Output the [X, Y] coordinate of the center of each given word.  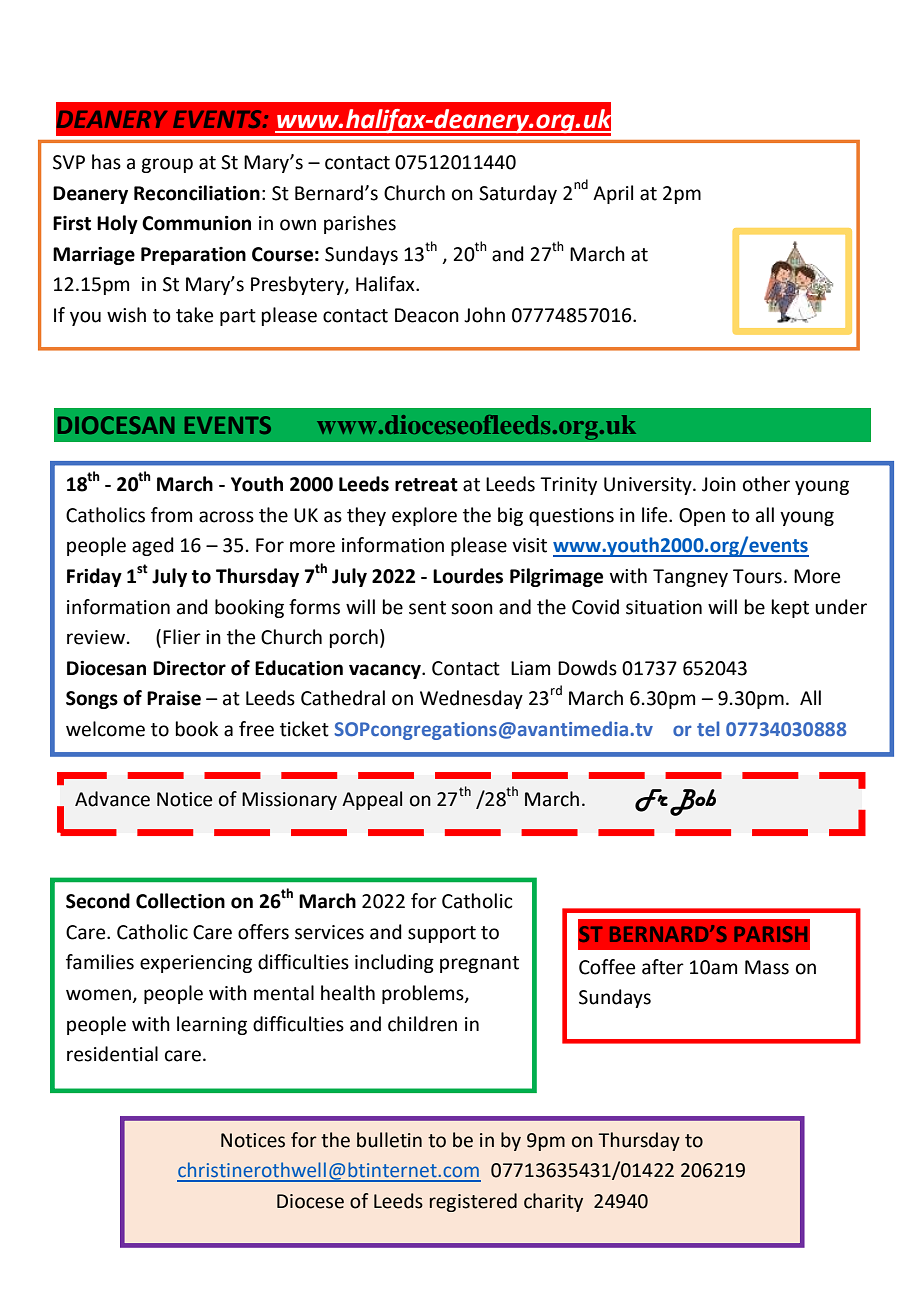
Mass [767, 967]
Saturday [518, 194]
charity [553, 1202]
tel [708, 728]
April [613, 194]
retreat [426, 485]
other [766, 484]
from [171, 515]
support [442, 934]
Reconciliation [197, 193]
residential [112, 1054]
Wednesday [471, 699]
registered [473, 1202]
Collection [180, 901]
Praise [174, 698]
